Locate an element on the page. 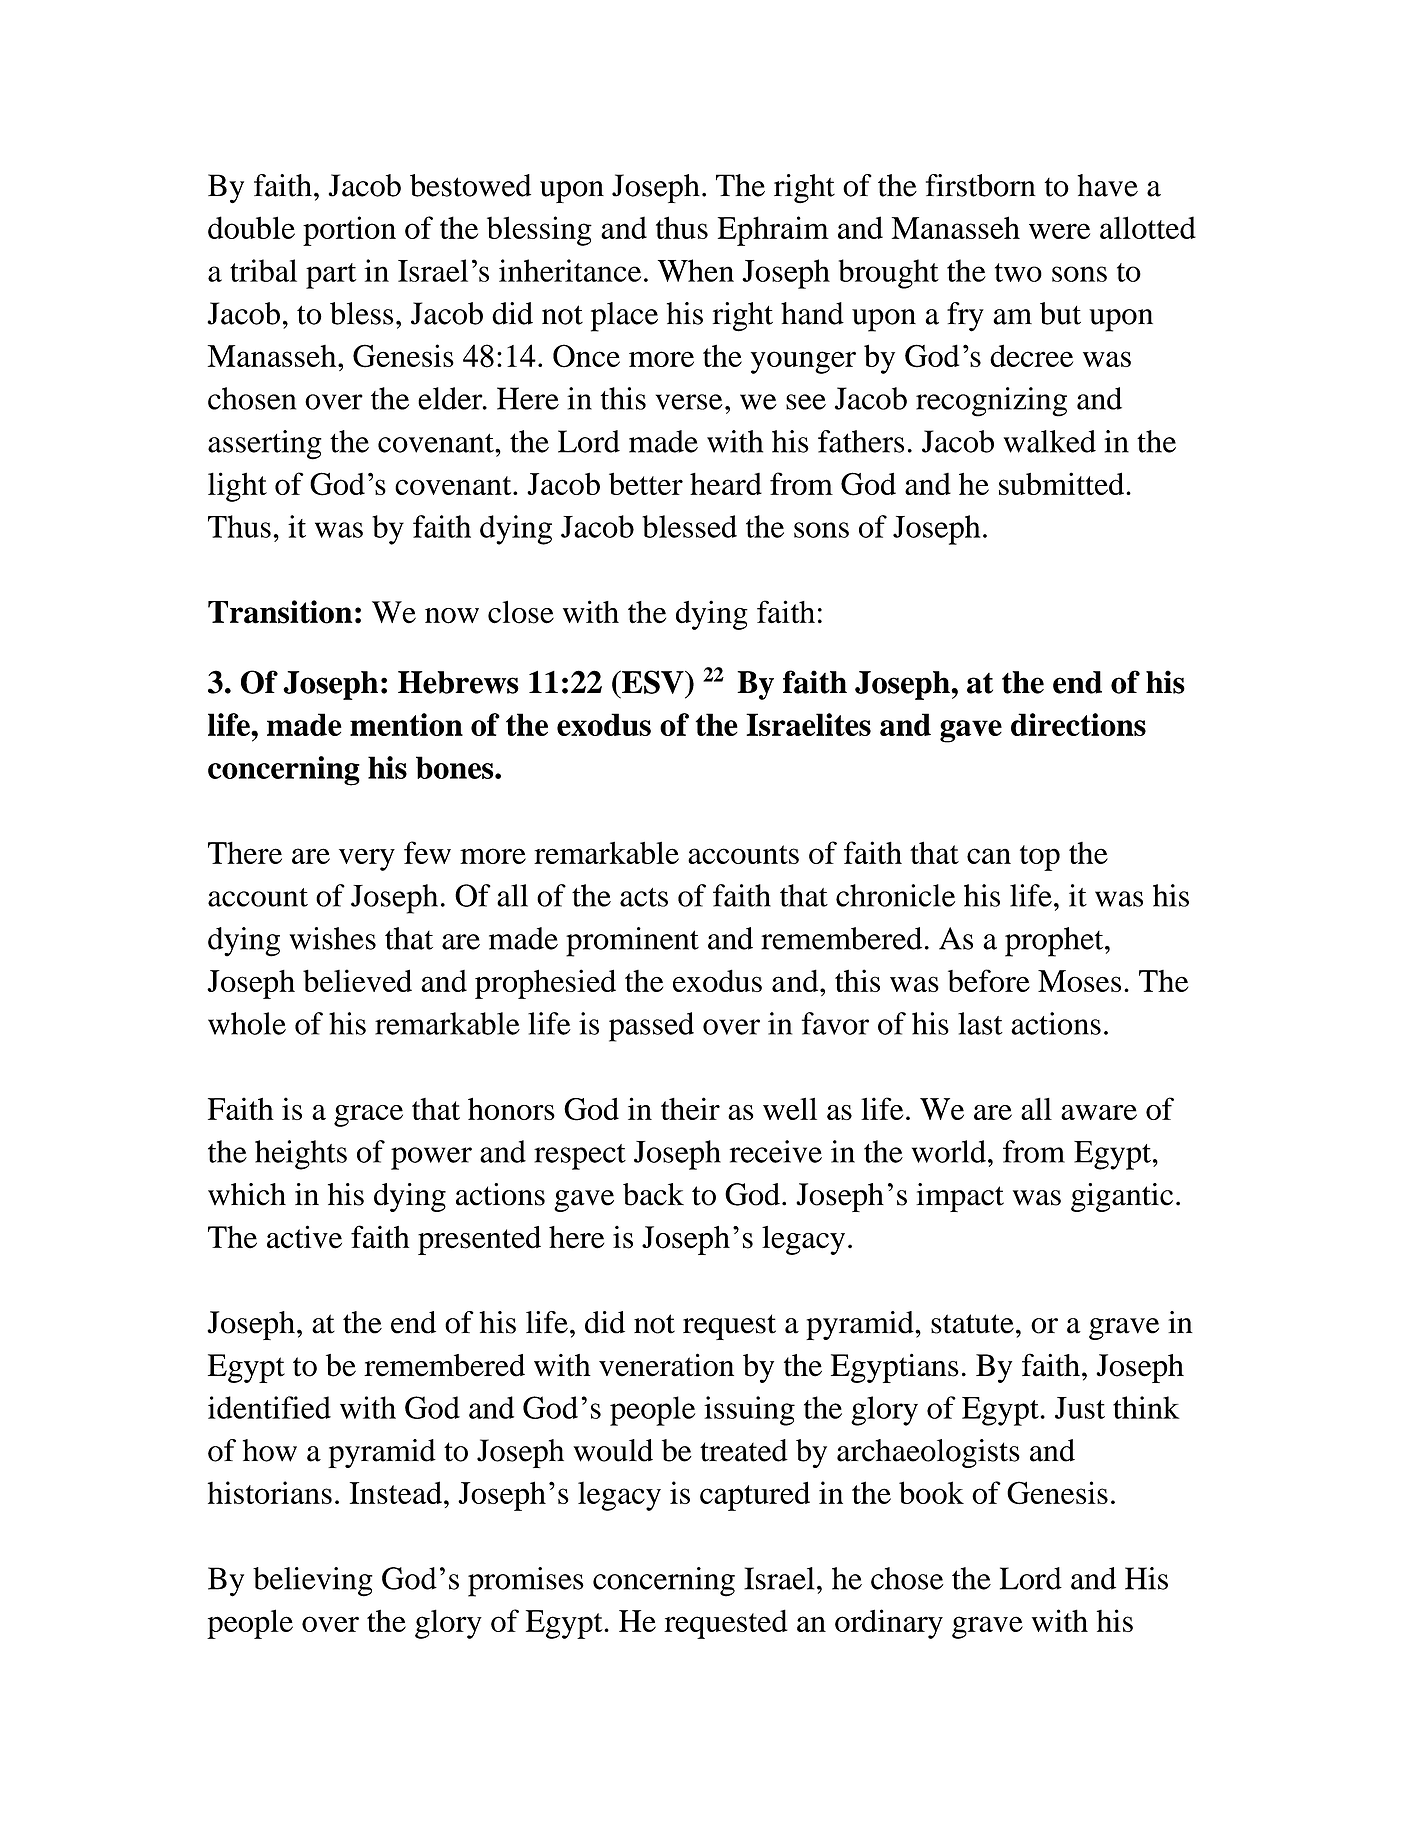 The width and height of the image is (1410, 1825). captured is located at coordinates (755, 1496).
